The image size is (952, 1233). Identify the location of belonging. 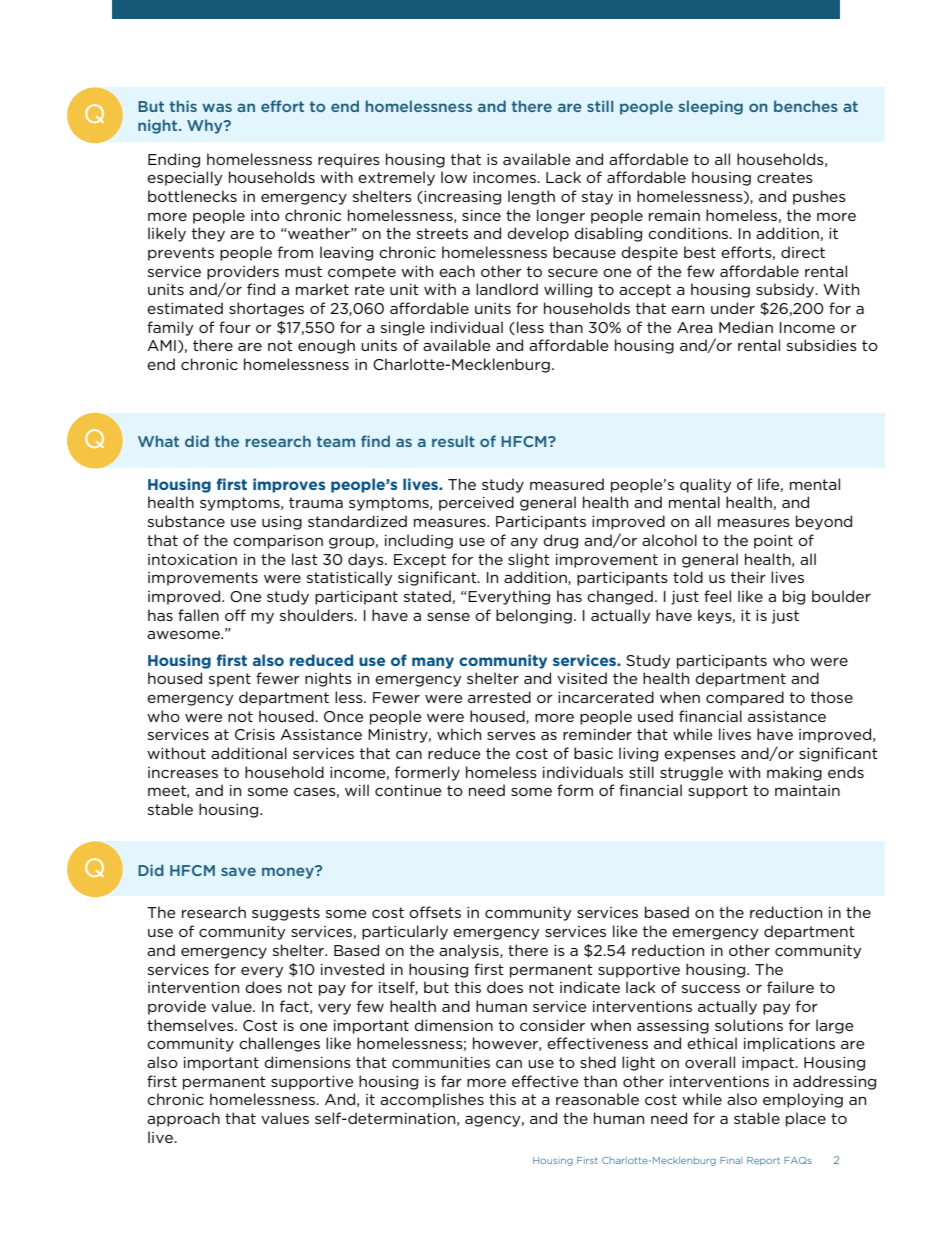
(534, 616).
